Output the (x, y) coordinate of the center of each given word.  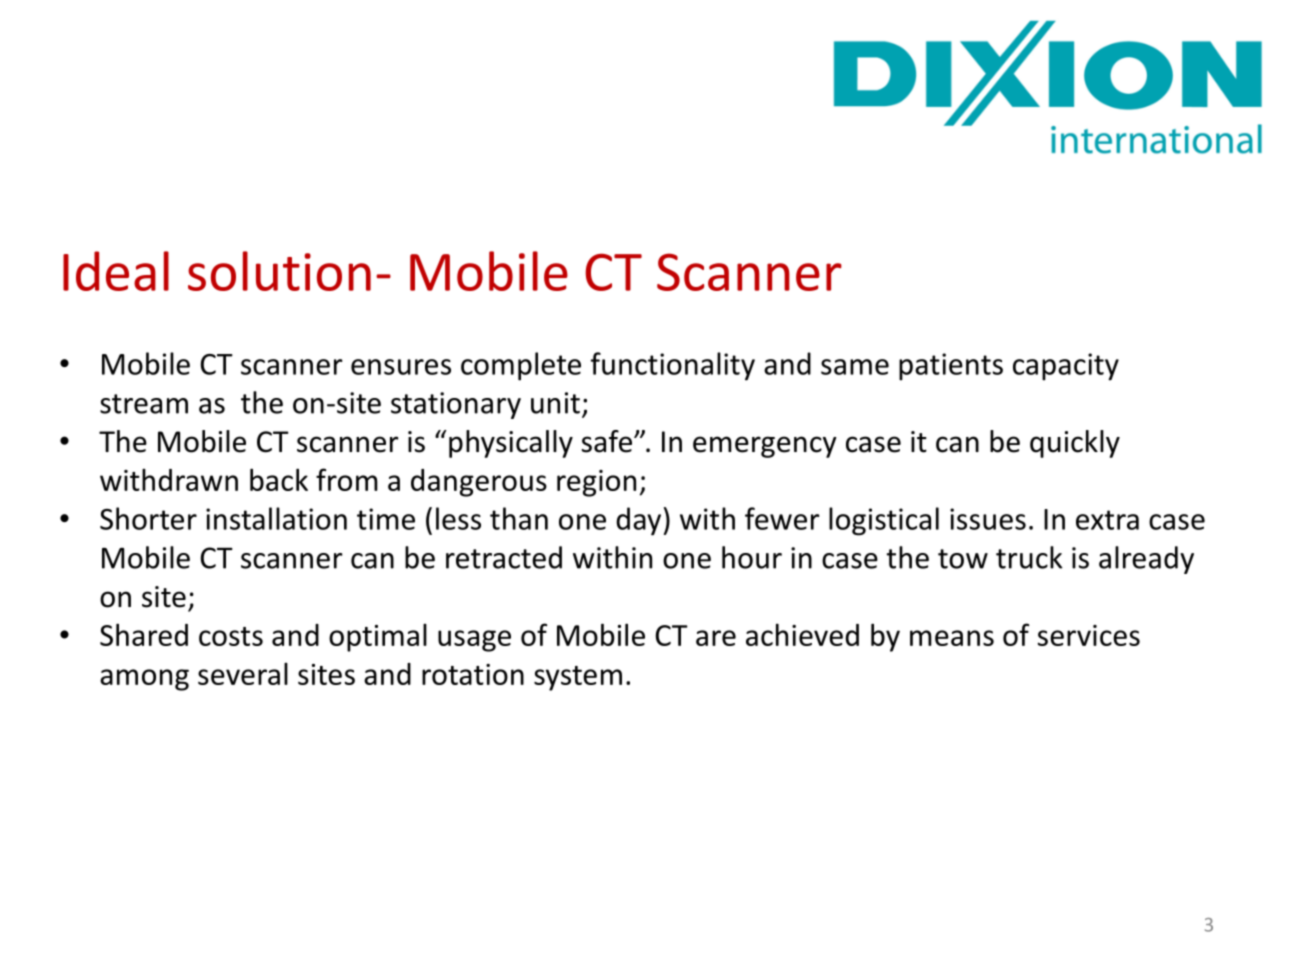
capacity (1066, 367)
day (640, 521)
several (243, 674)
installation (276, 518)
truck (1029, 557)
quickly (1075, 444)
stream (144, 404)
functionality (673, 366)
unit (555, 403)
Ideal (116, 271)
